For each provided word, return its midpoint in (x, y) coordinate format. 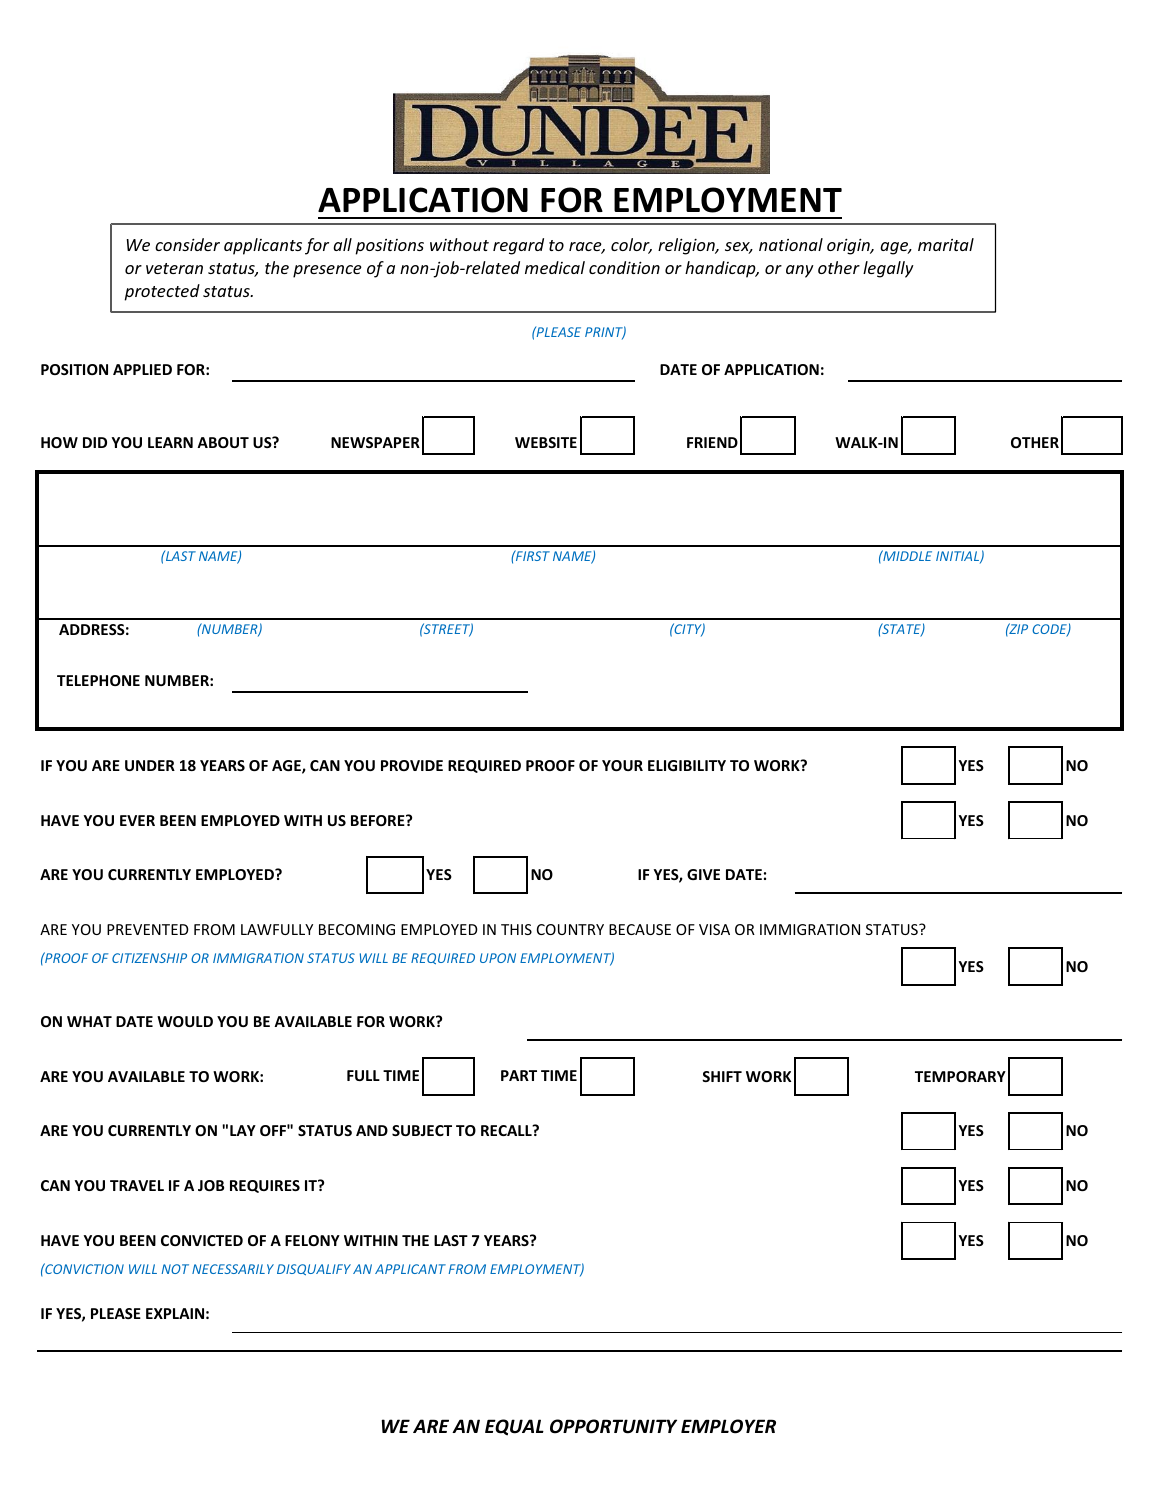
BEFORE (379, 820)
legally (888, 269)
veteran (174, 268)
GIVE (703, 874)
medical (555, 267)
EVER (137, 820)
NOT (175, 1269)
